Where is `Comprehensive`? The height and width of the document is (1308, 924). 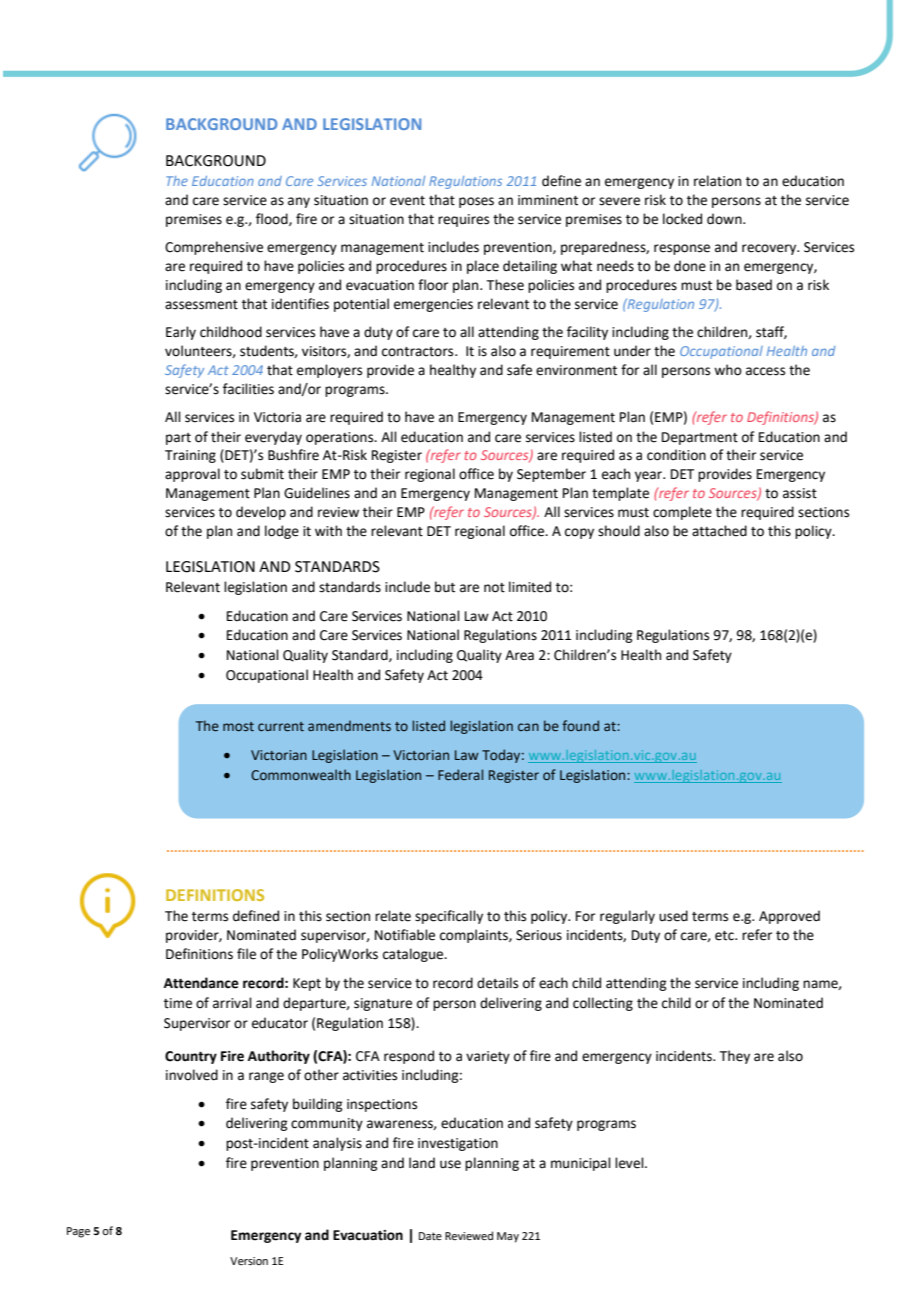 Comprehensive is located at coordinates (214, 248).
